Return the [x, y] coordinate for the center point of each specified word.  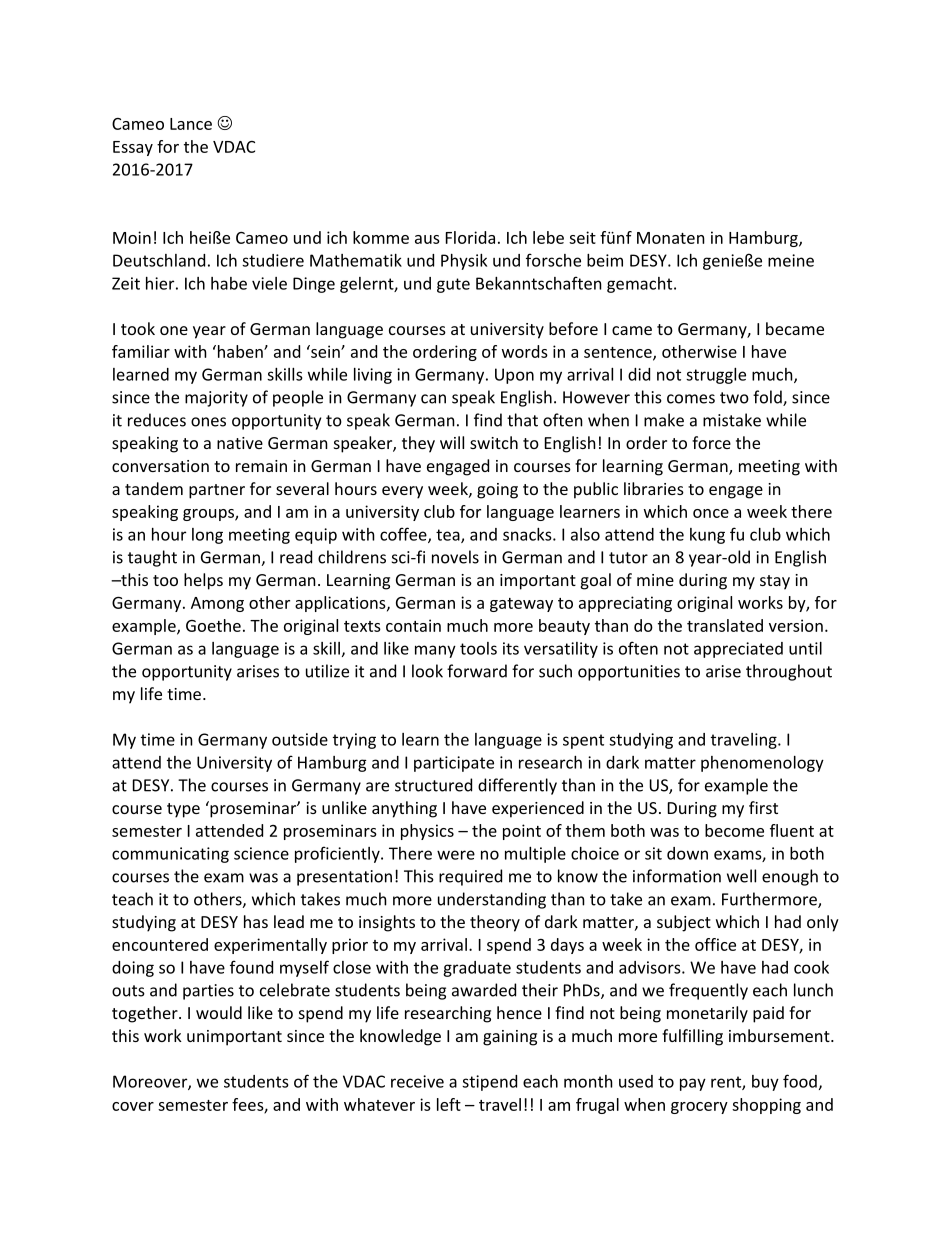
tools [478, 648]
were [456, 855]
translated [725, 625]
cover [133, 1106]
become [734, 830]
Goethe [213, 625]
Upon [514, 376]
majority [216, 399]
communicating [170, 855]
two [734, 398]
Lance [191, 124]
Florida [470, 237]
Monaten [671, 238]
